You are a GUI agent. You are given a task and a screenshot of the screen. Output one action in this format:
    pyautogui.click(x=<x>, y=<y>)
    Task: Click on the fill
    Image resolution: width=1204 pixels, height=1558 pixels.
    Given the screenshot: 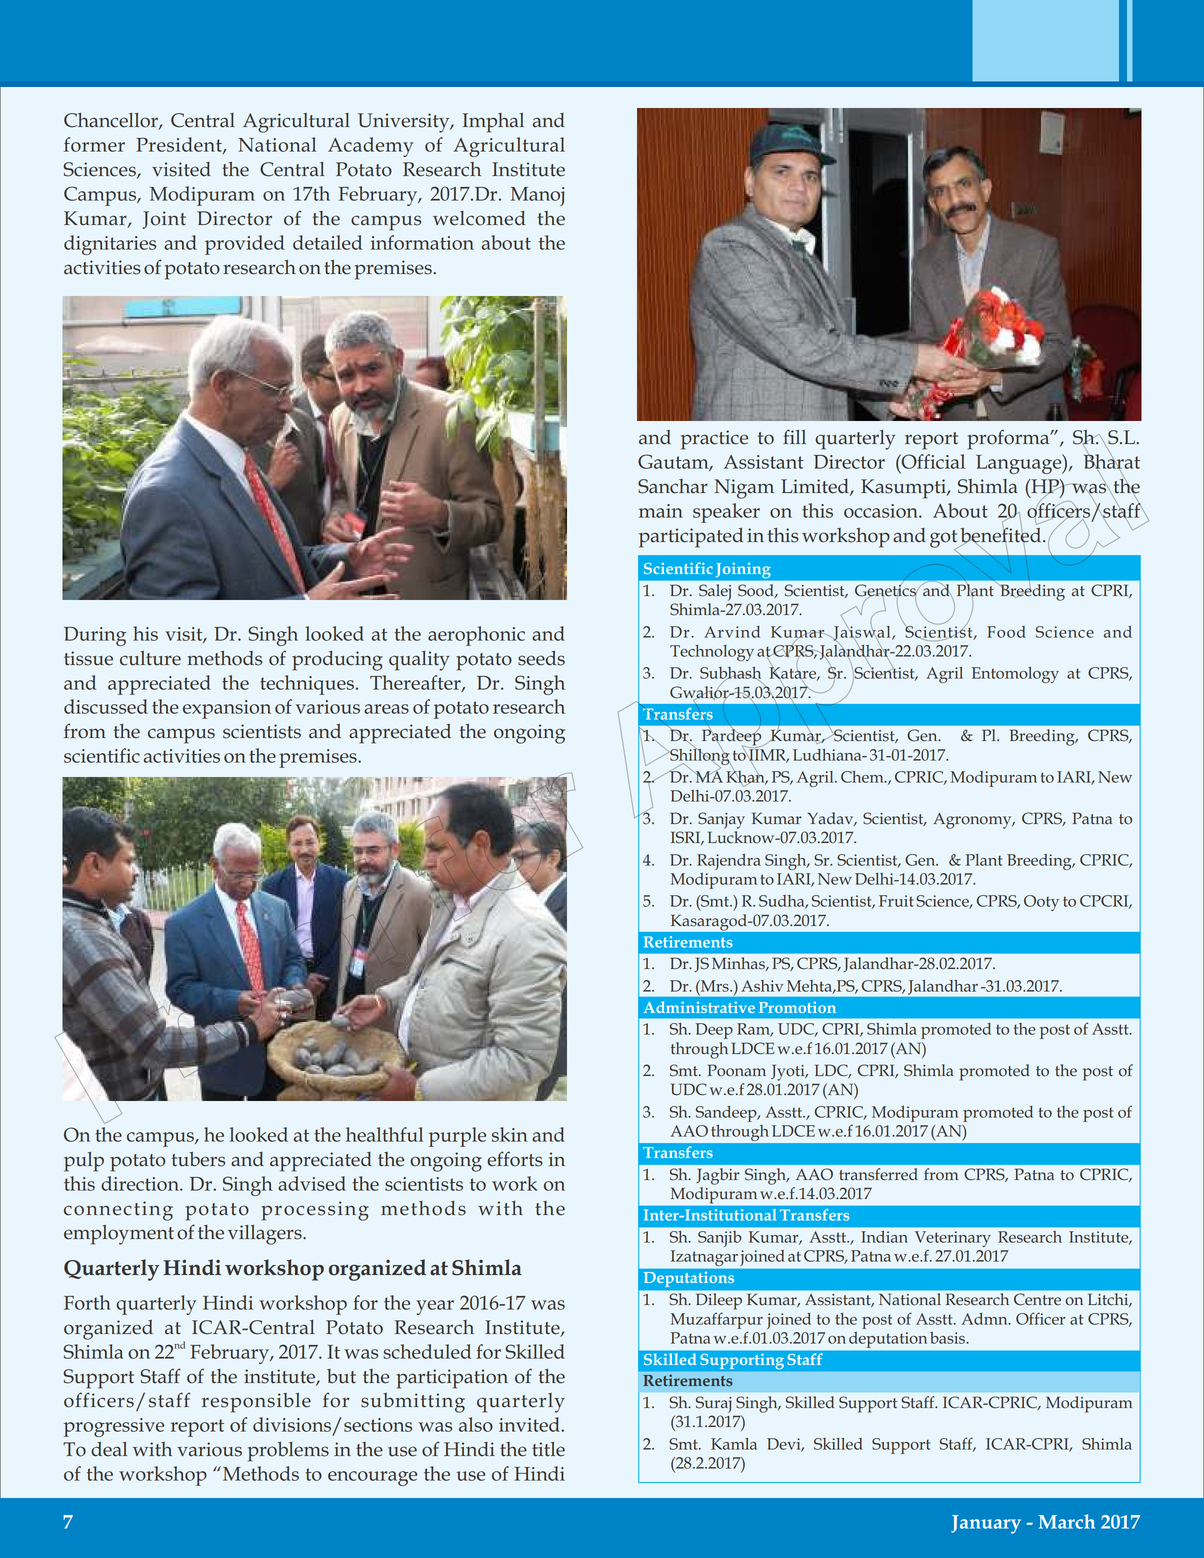 What is the action you would take?
    pyautogui.click(x=794, y=436)
